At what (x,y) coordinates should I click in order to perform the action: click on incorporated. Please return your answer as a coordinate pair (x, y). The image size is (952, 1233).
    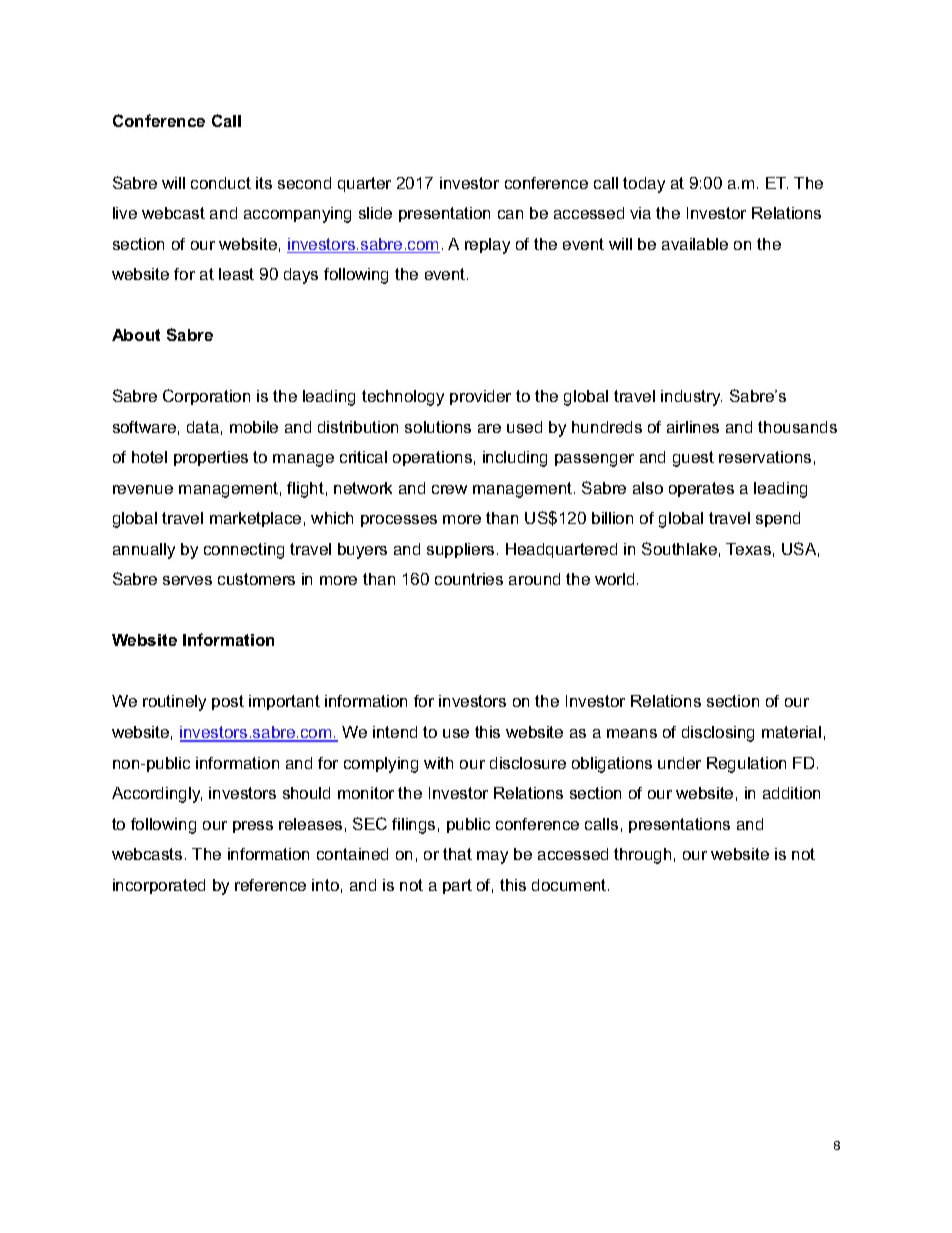
    Looking at the image, I should click on (159, 886).
